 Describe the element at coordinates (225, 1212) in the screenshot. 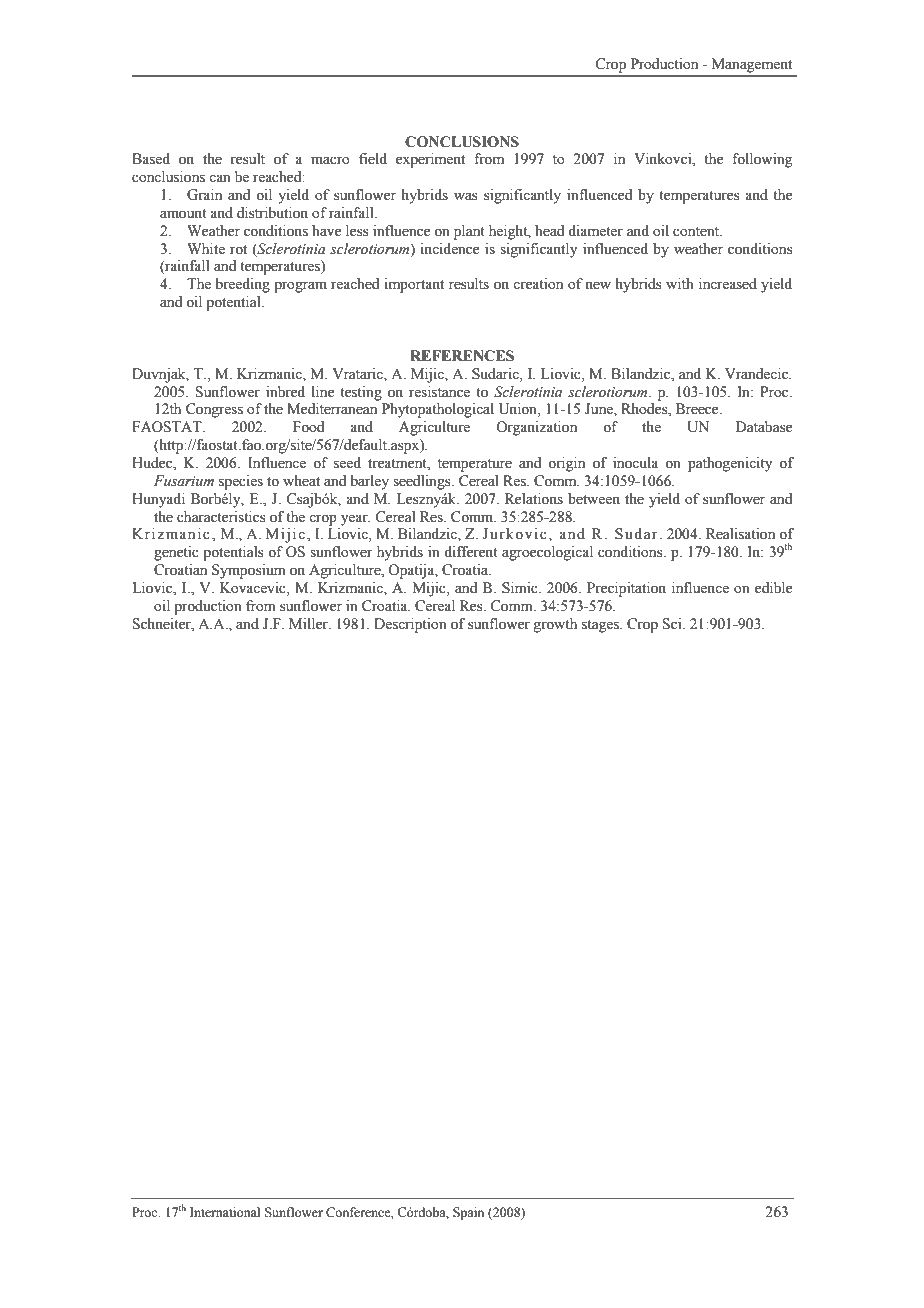

I see `International` at that location.
